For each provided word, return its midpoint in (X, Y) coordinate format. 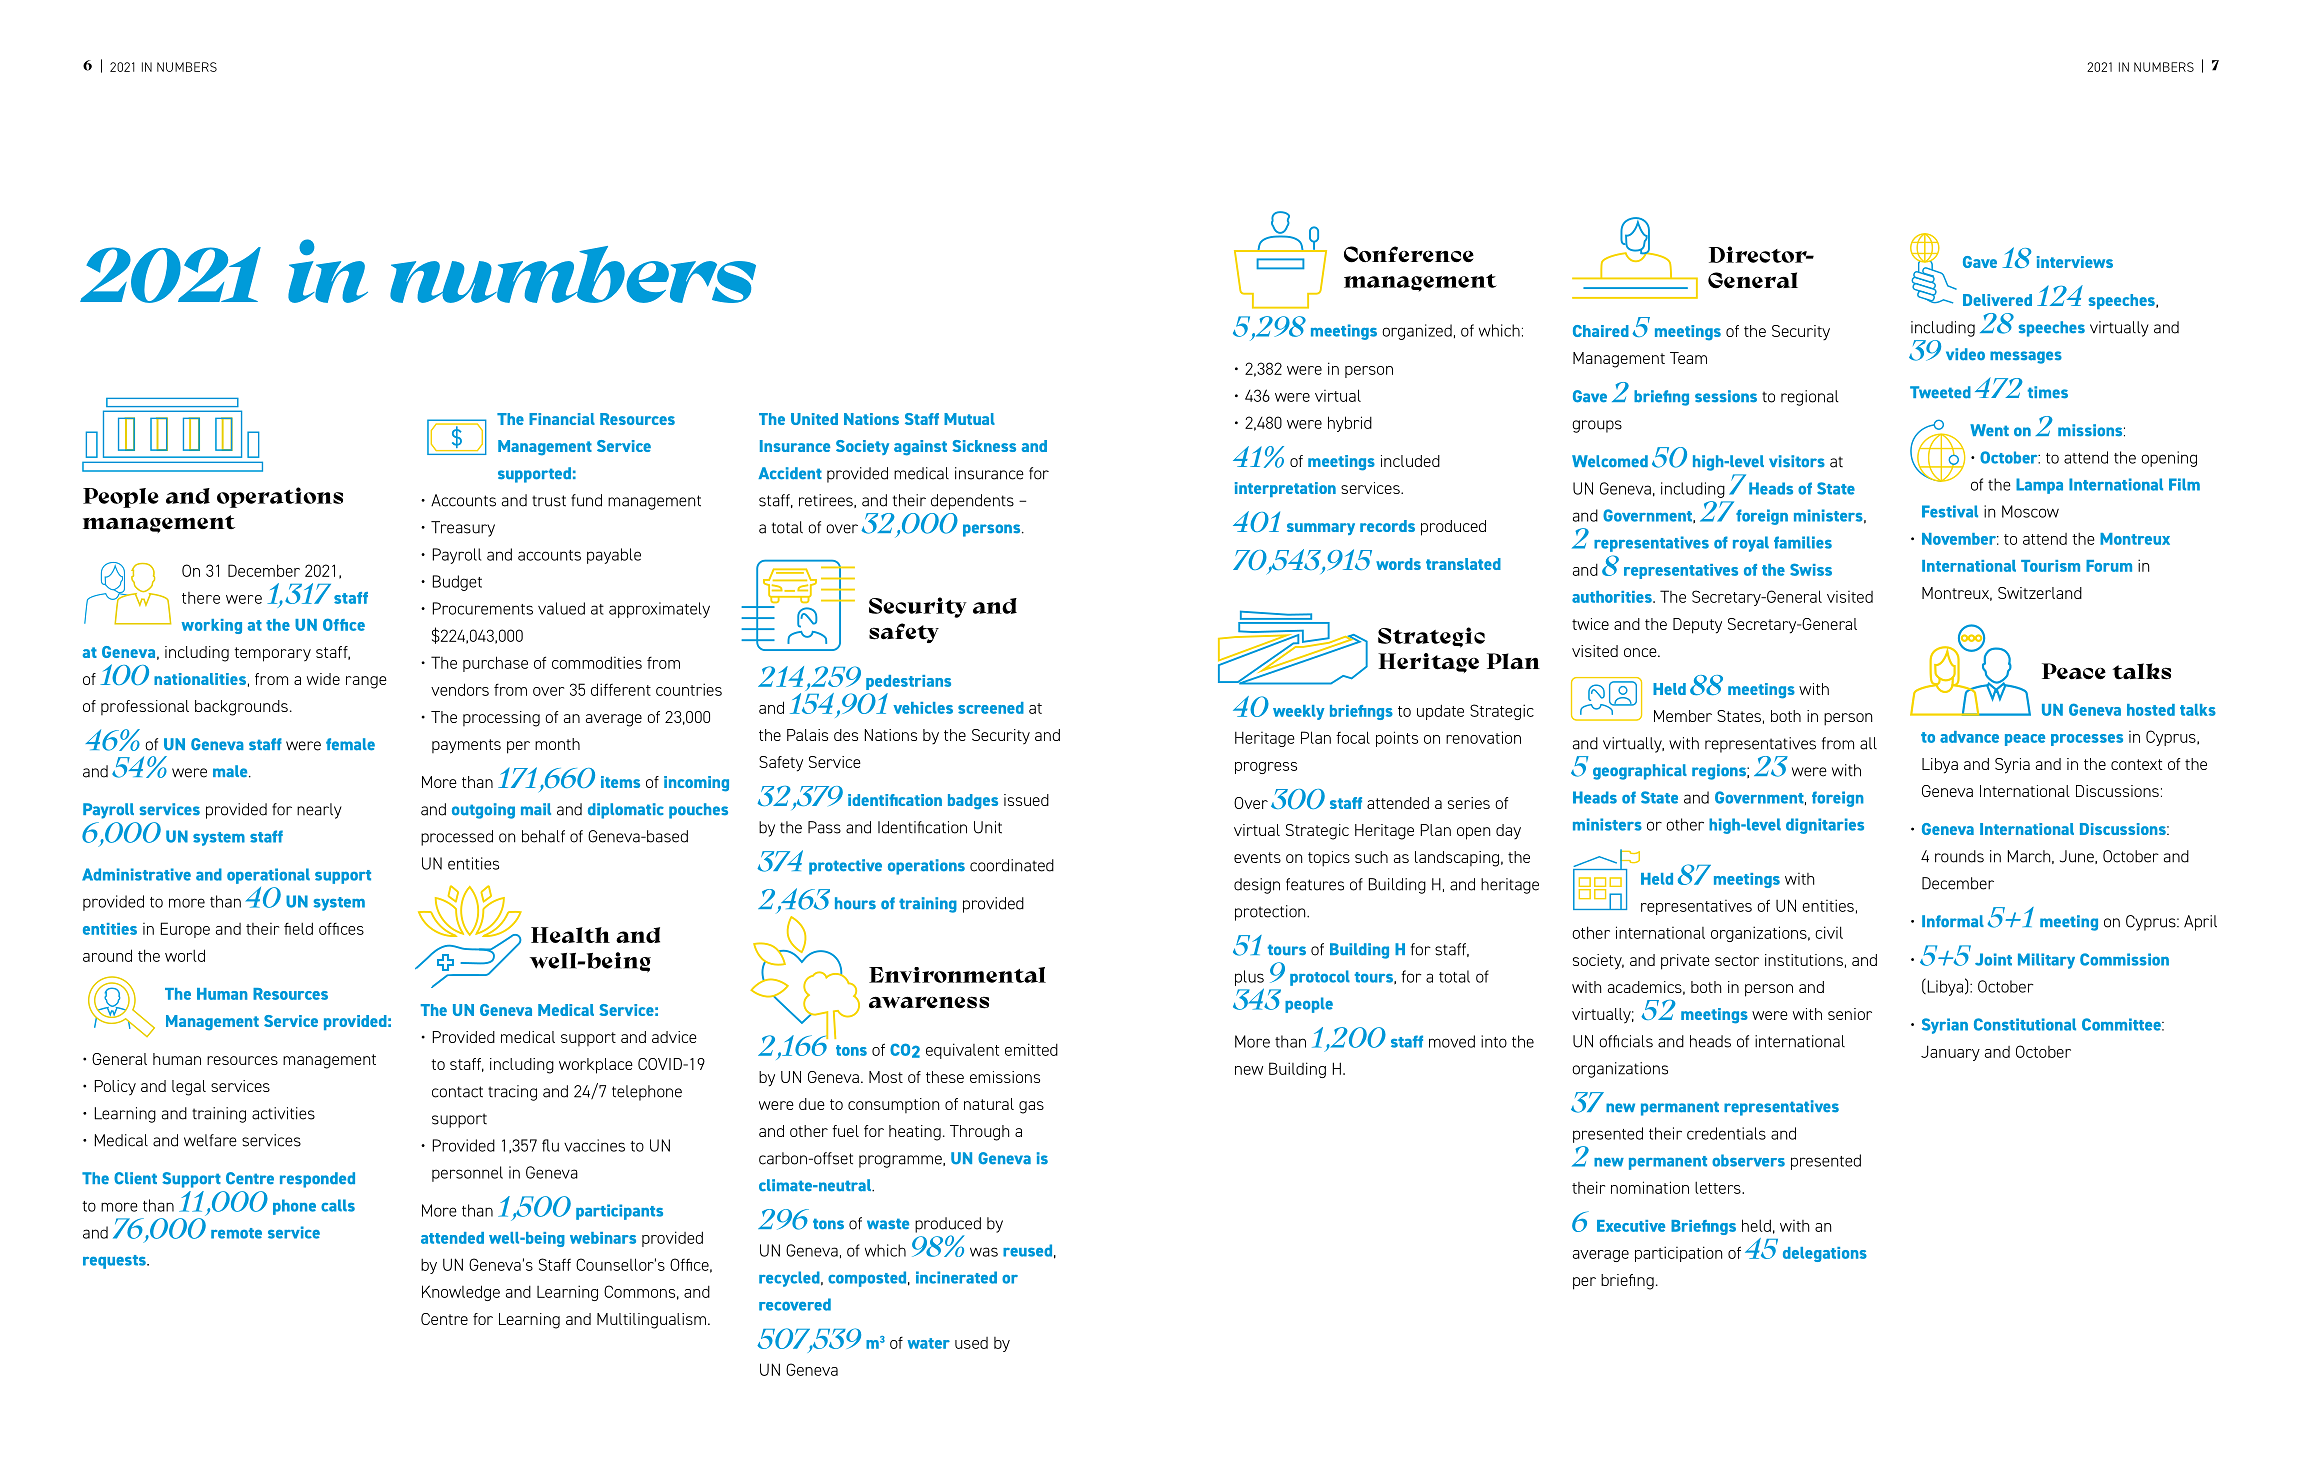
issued (1026, 800)
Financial (562, 419)
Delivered (1997, 300)
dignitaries (1825, 826)
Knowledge (461, 1293)
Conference (1409, 254)
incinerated (956, 1277)
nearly (319, 811)
